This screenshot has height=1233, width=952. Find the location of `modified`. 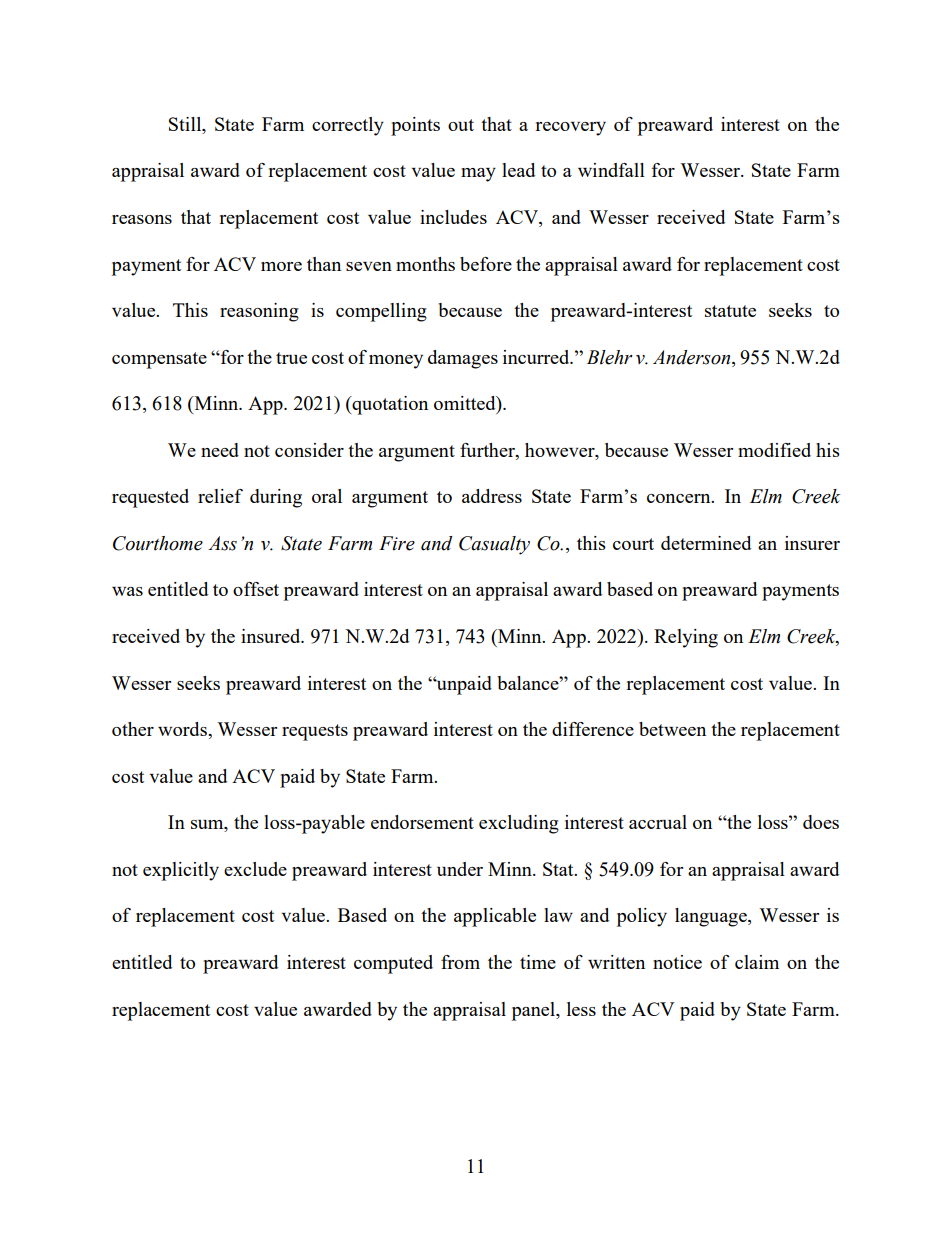

modified is located at coordinates (774, 450).
